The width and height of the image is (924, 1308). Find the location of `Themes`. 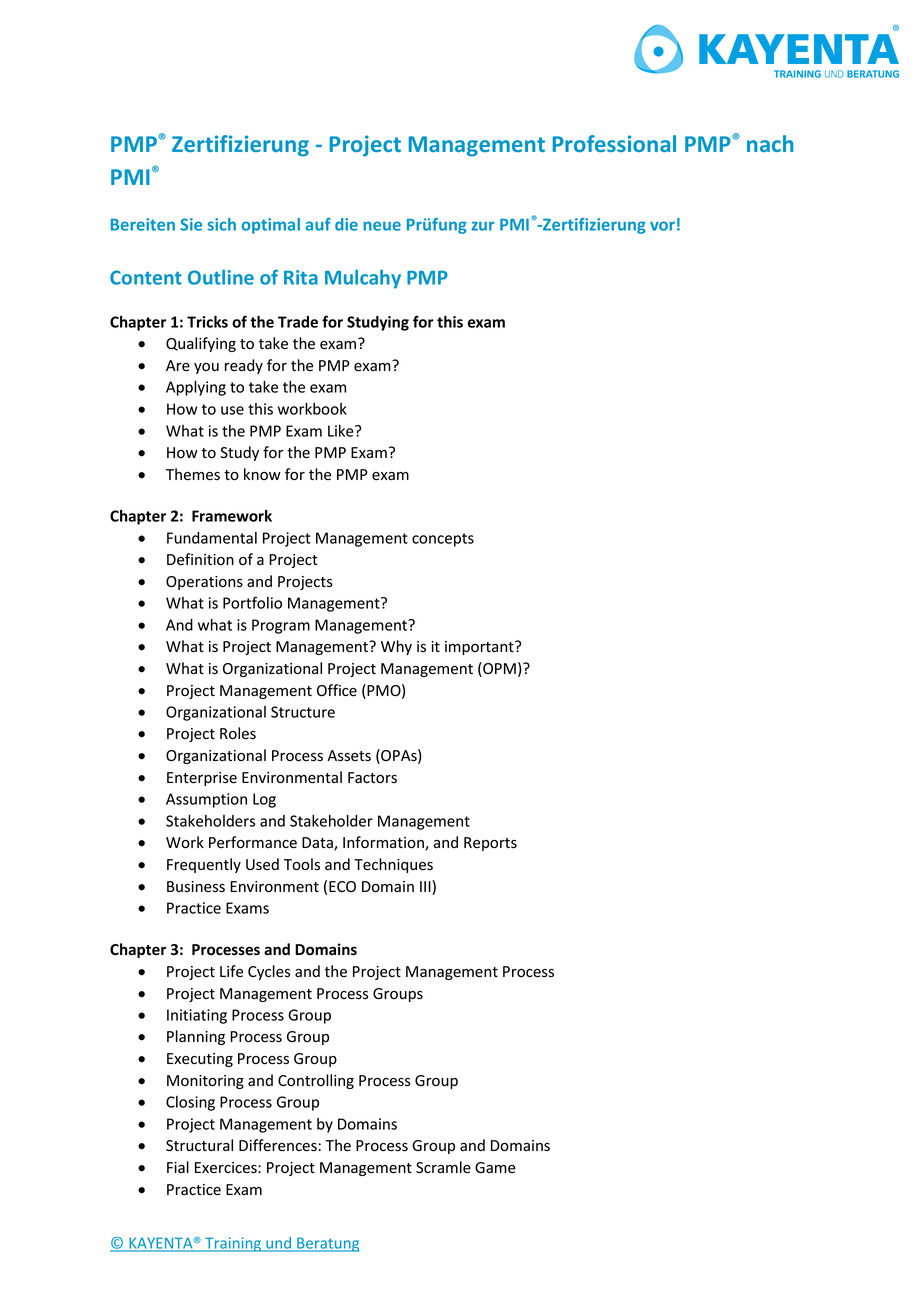

Themes is located at coordinates (193, 474).
